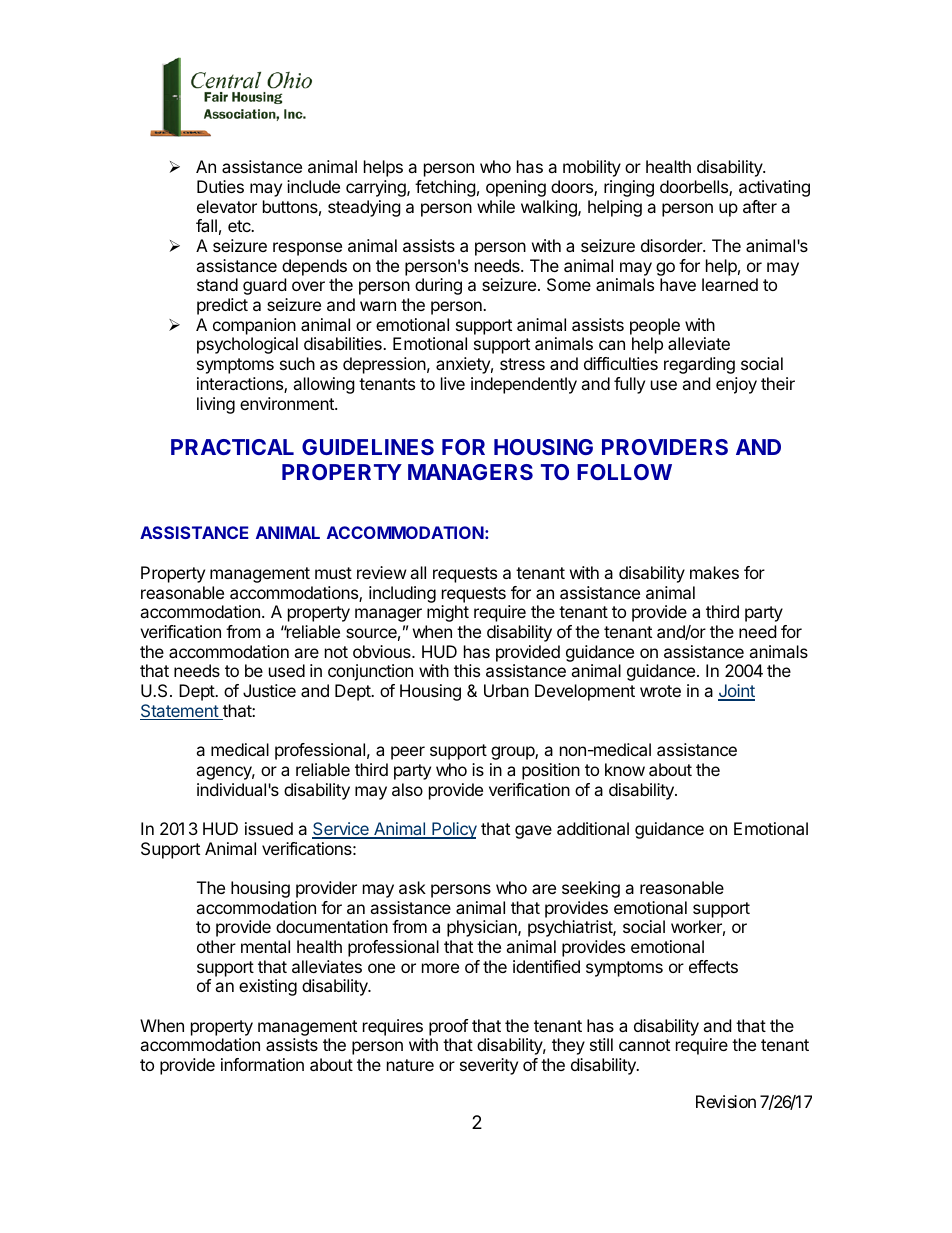 This page has height=1233, width=952. Describe the element at coordinates (333, 573) in the page. I see `must` at that location.
